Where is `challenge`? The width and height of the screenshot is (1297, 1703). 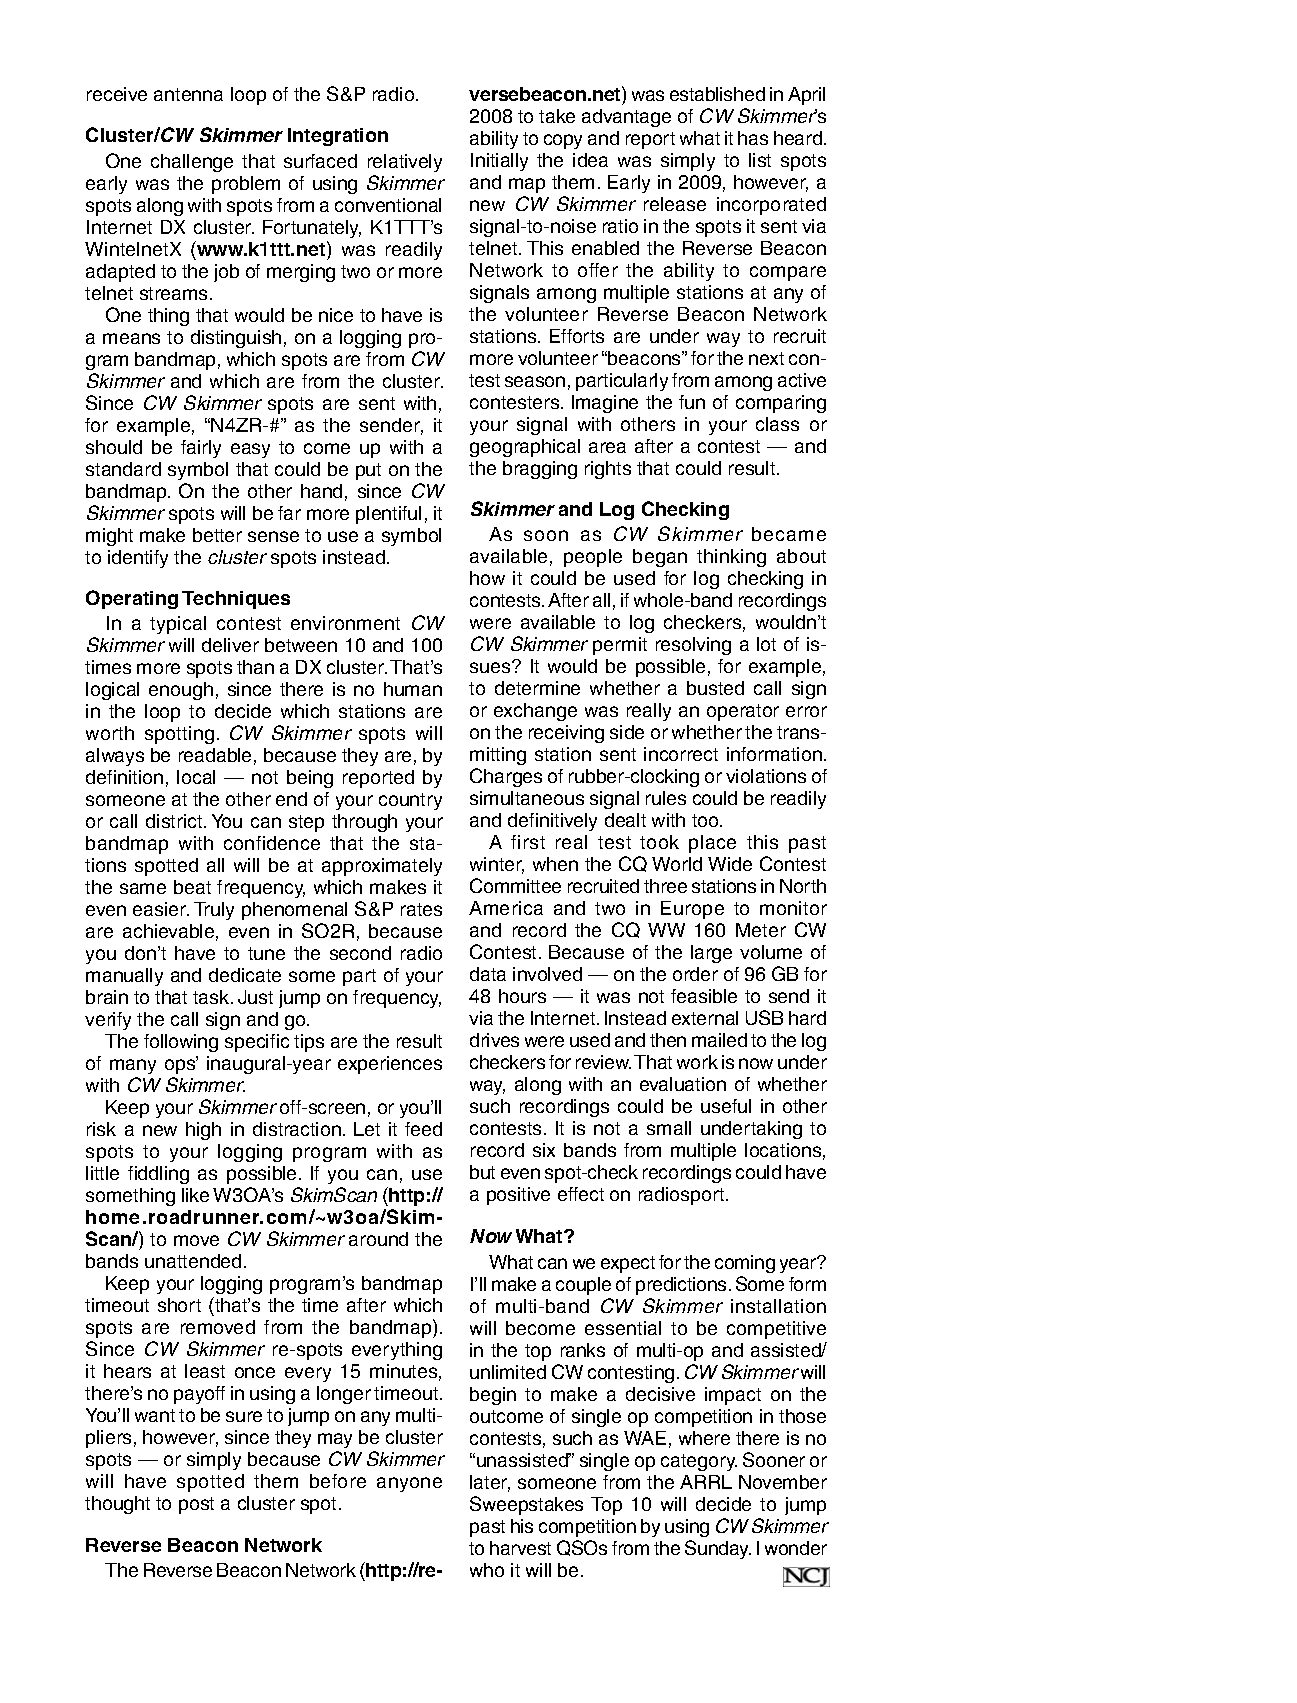 challenge is located at coordinates (192, 163).
